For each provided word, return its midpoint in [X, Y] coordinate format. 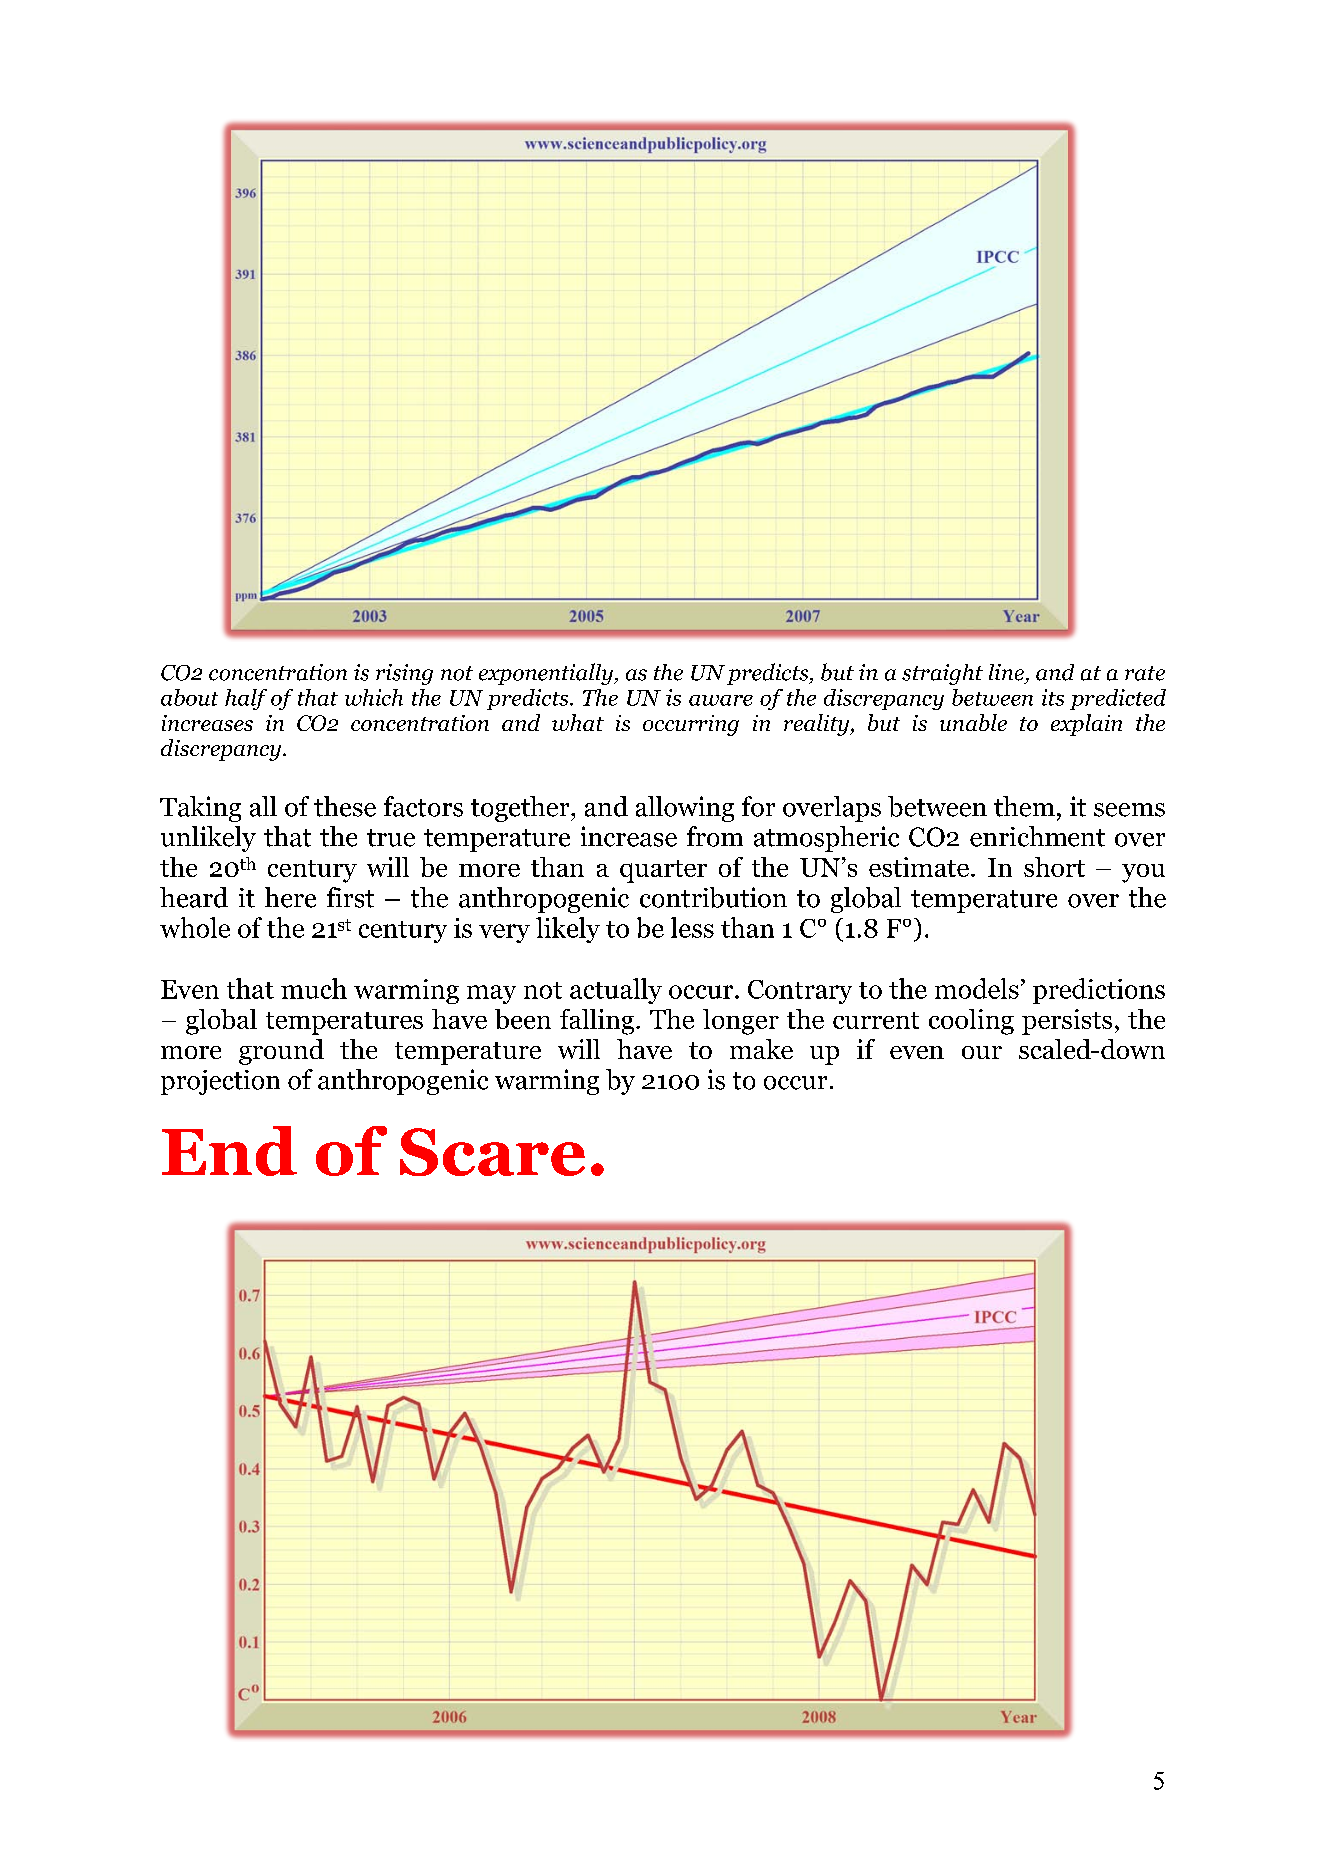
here [290, 897]
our [982, 1052]
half [246, 699]
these [345, 806]
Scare [492, 1152]
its [1053, 697]
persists [1067, 1022]
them [1024, 806]
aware [721, 700]
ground [281, 1052]
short [1054, 867]
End [229, 1151]
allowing [685, 809]
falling [598, 1022]
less [692, 927]
